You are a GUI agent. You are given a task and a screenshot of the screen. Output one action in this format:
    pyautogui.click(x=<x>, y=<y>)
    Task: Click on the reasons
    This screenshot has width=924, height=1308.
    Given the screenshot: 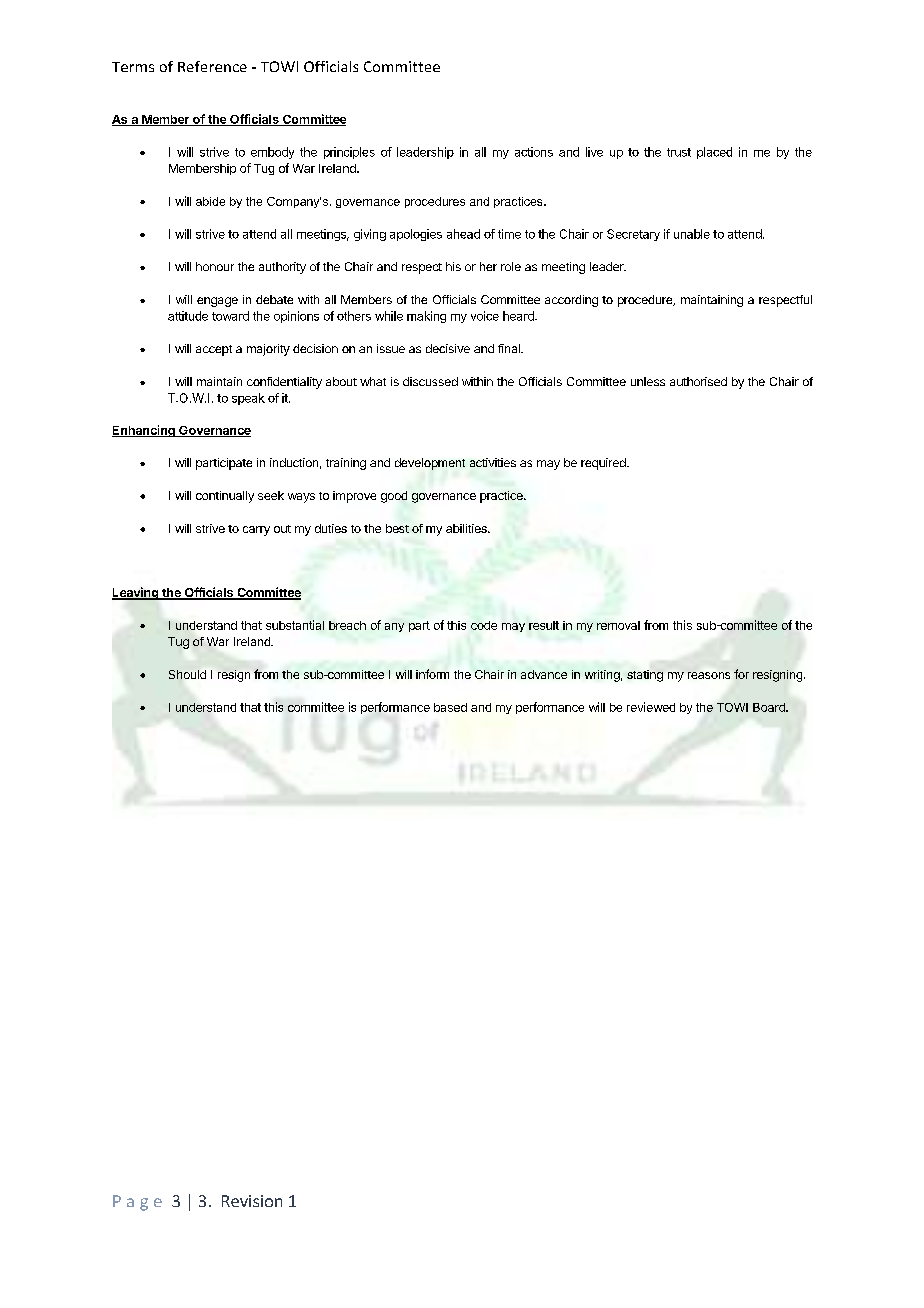 What is the action you would take?
    pyautogui.click(x=709, y=675)
